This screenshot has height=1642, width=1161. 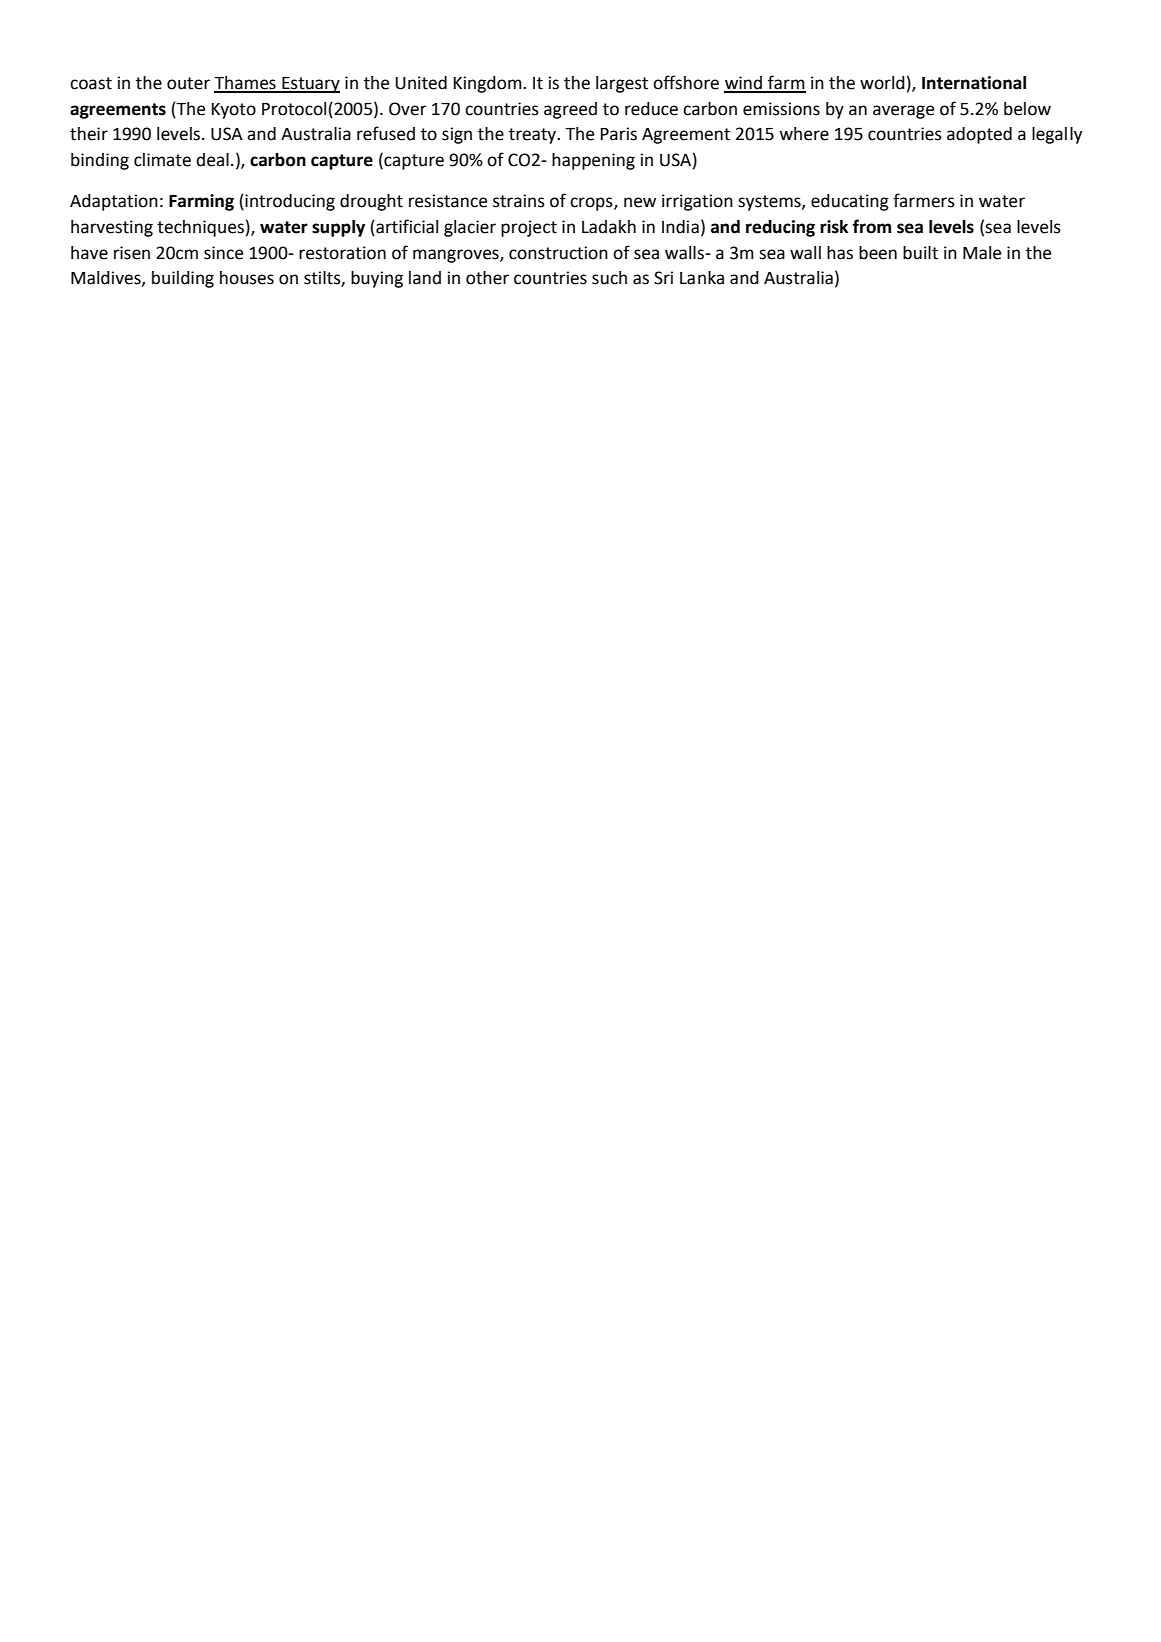 What do you see at coordinates (609, 278) in the screenshot?
I see `such` at bounding box center [609, 278].
